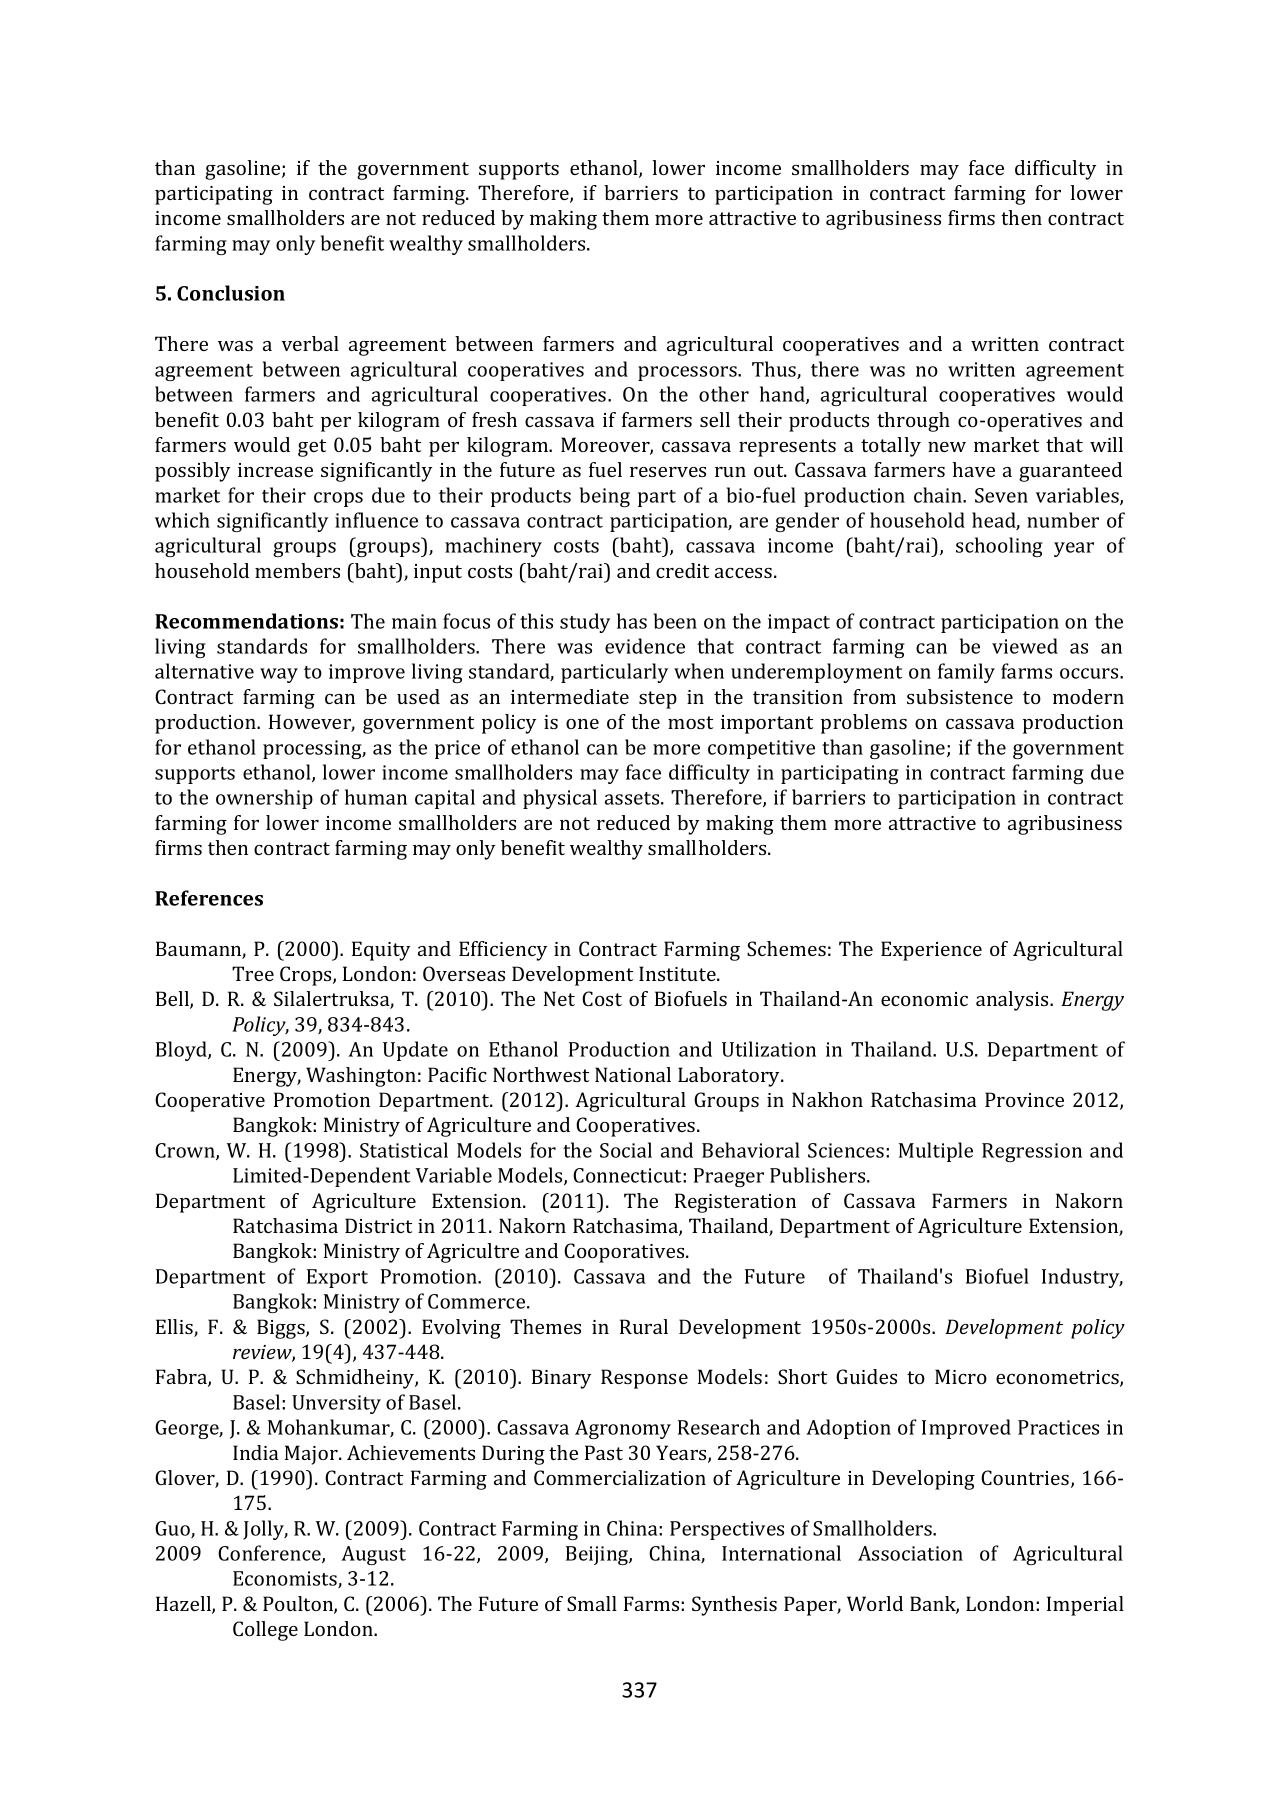  What do you see at coordinates (286, 1579) in the screenshot?
I see `Economists` at bounding box center [286, 1579].
